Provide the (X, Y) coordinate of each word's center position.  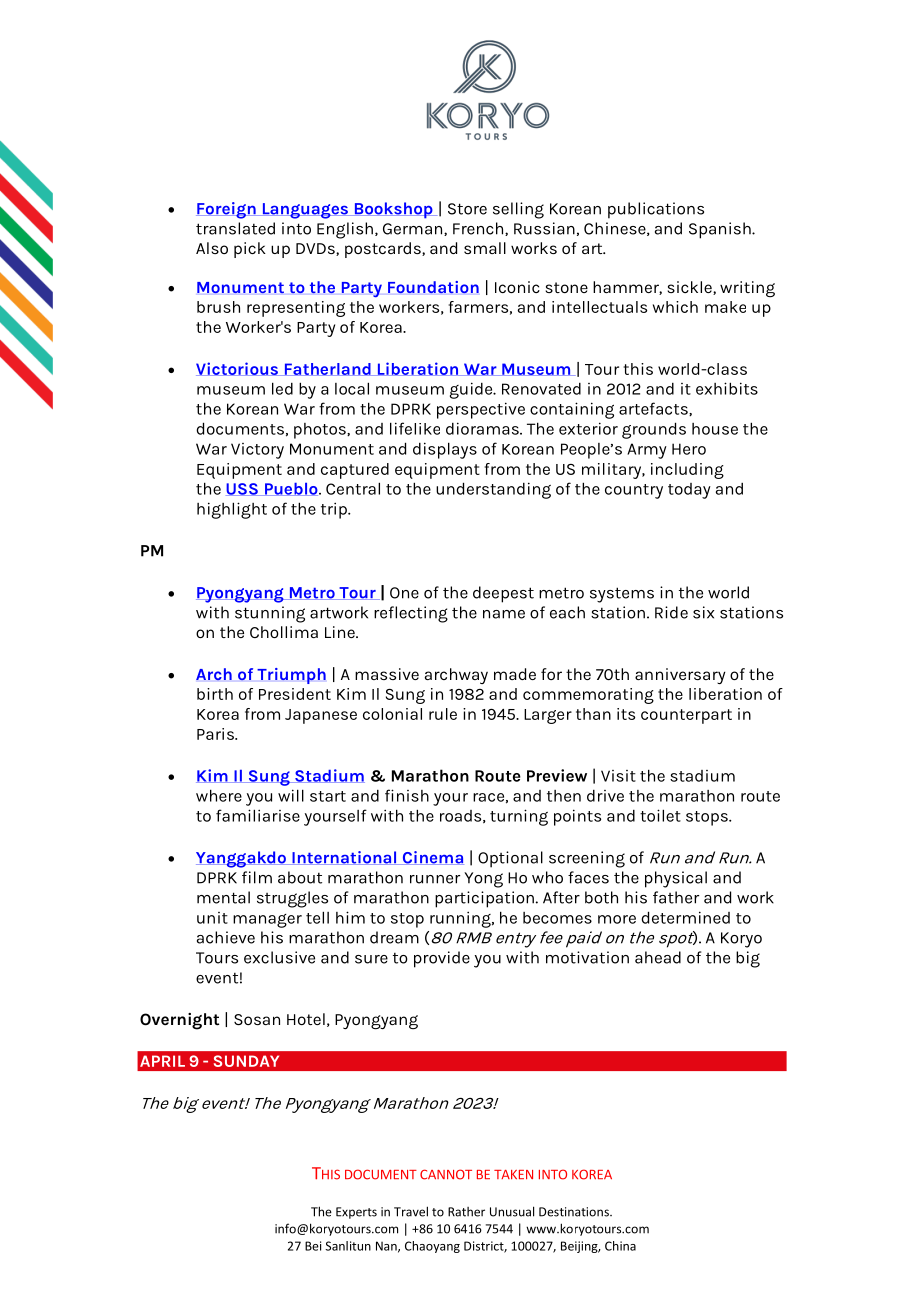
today (689, 491)
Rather (466, 1212)
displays (445, 450)
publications (656, 210)
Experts (356, 1213)
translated (235, 228)
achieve (226, 937)
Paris (216, 734)
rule (443, 714)
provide (442, 959)
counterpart (686, 716)
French (479, 229)
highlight (232, 510)
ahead (658, 957)
